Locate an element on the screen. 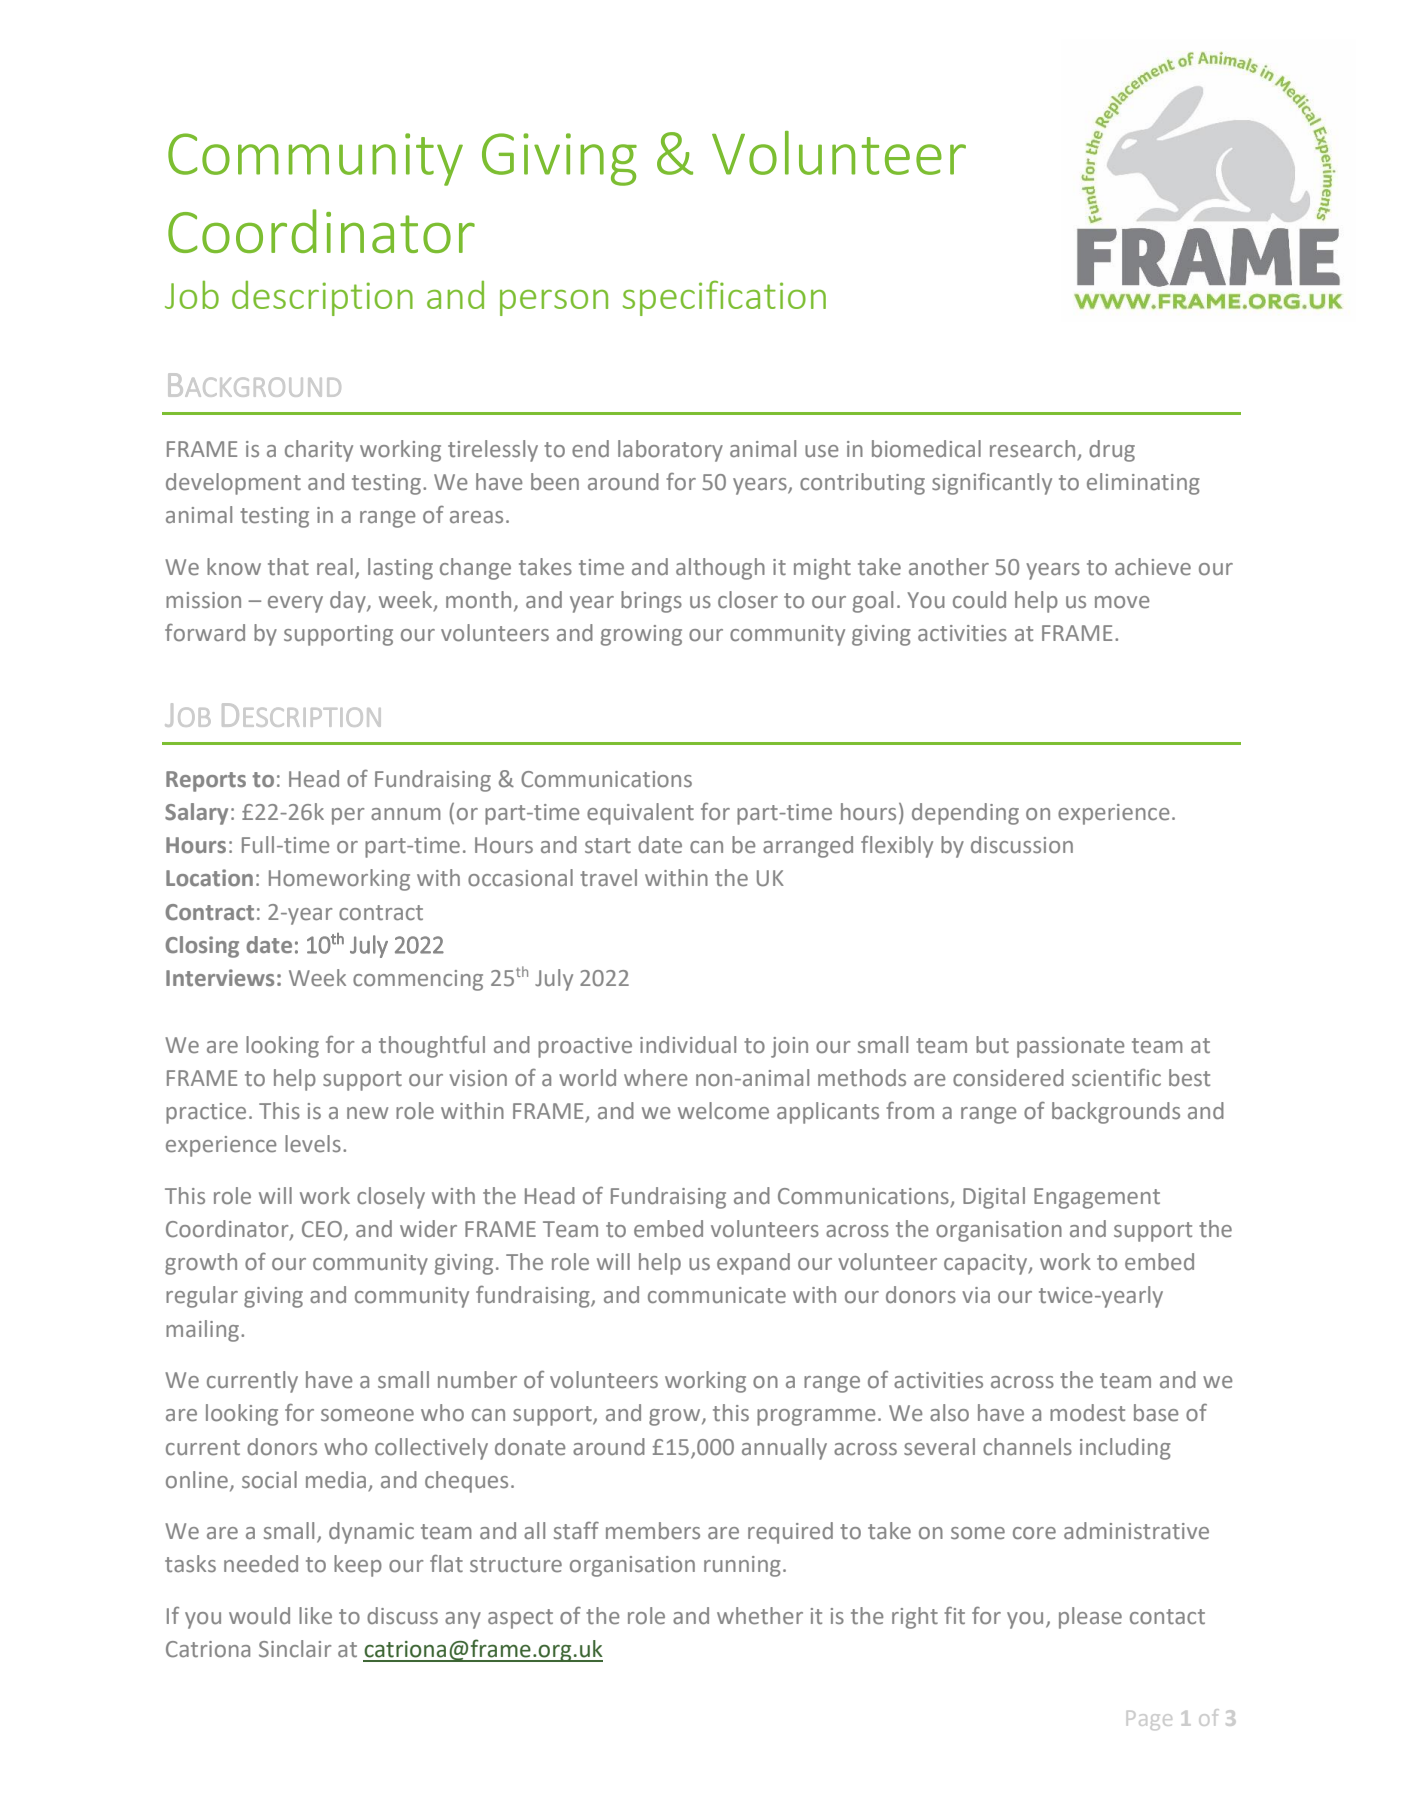  charity is located at coordinates (319, 451).
